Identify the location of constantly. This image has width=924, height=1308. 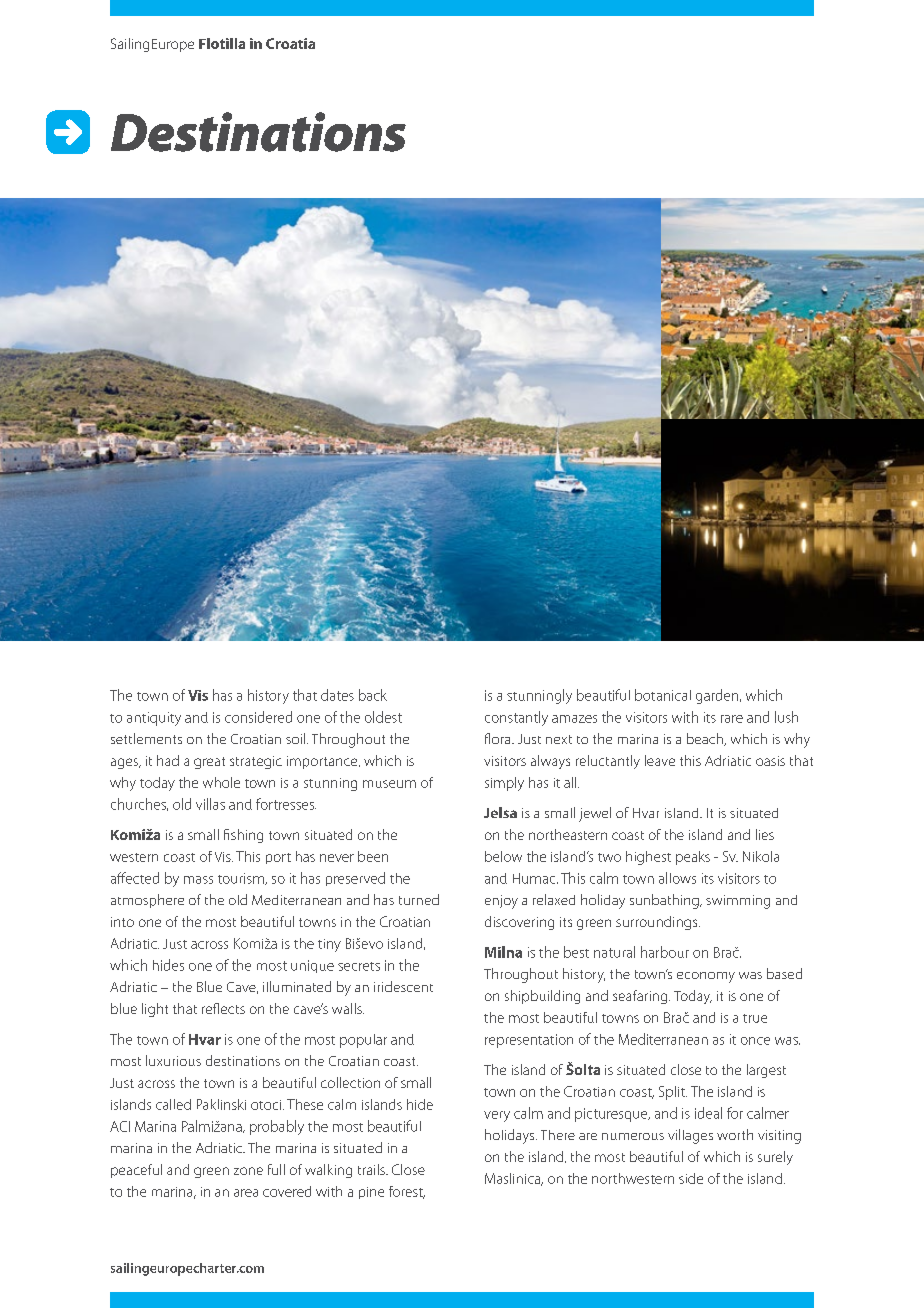
(516, 718).
